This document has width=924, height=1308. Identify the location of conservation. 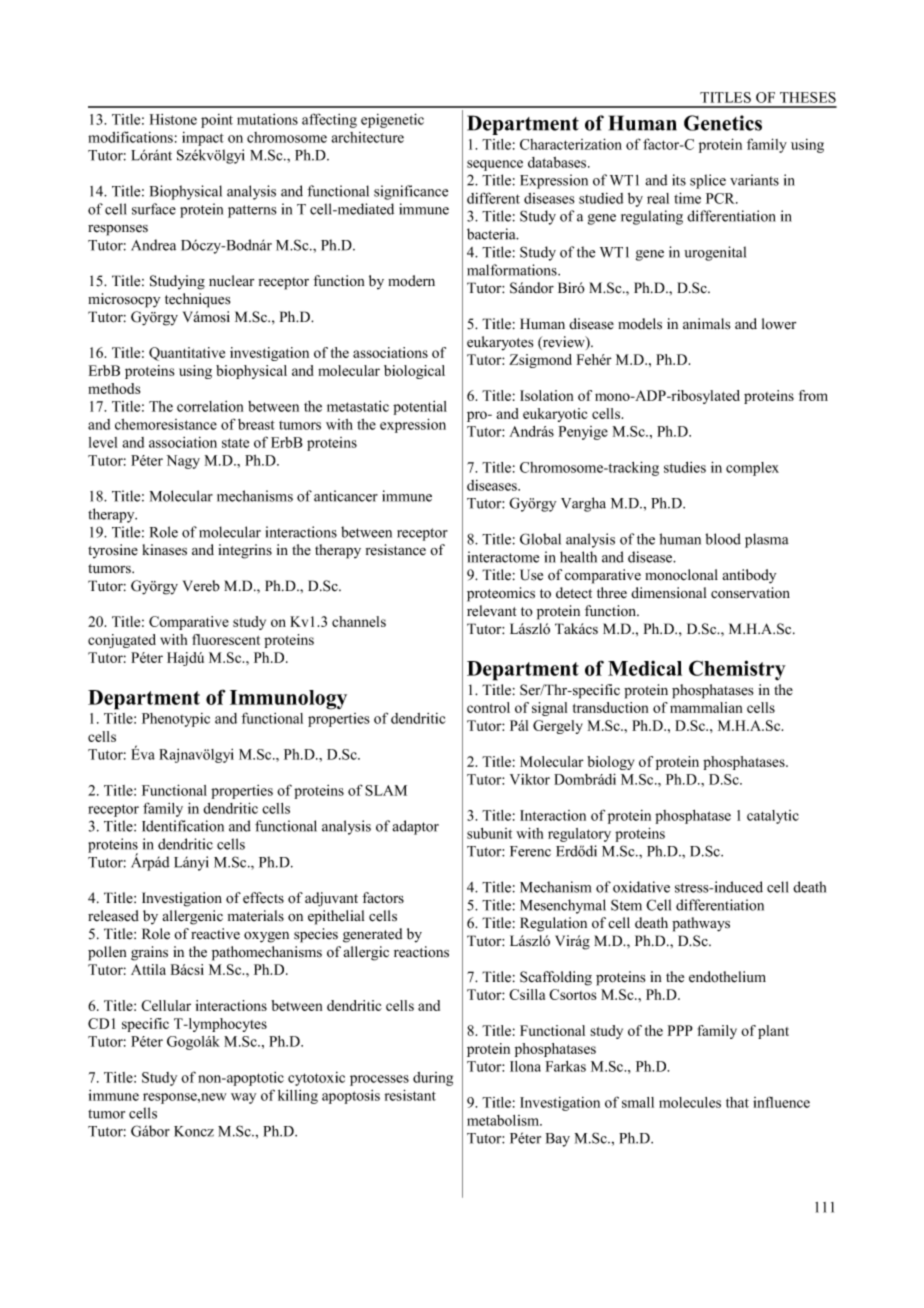
(750, 593).
